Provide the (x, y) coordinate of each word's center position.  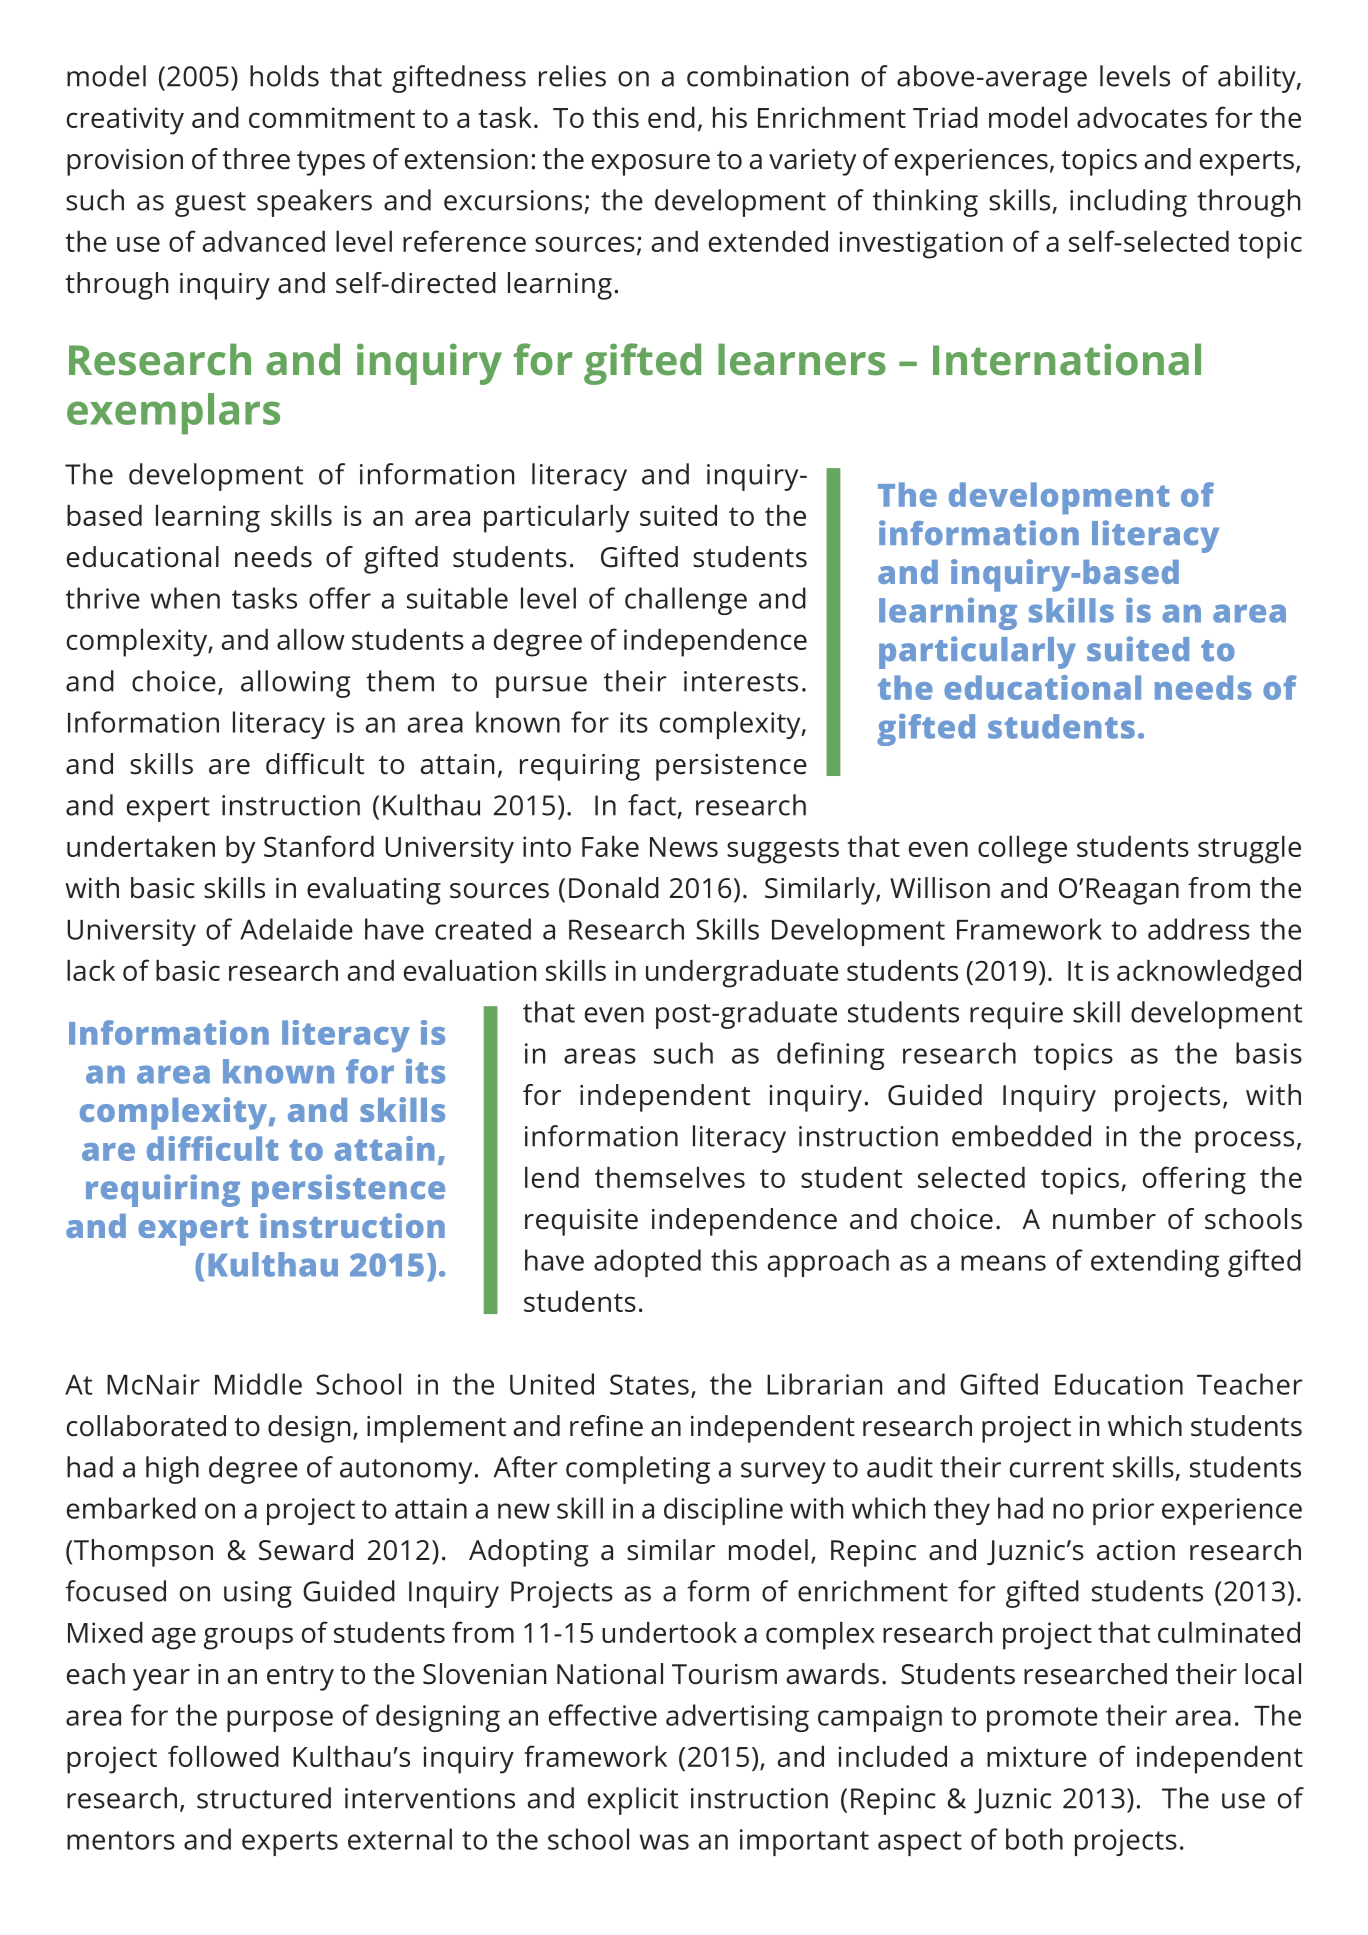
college (1022, 850)
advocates (1142, 117)
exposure (651, 165)
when (185, 598)
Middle (258, 1384)
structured (264, 1798)
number (1104, 1219)
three (256, 159)
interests (741, 681)
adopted (647, 1263)
